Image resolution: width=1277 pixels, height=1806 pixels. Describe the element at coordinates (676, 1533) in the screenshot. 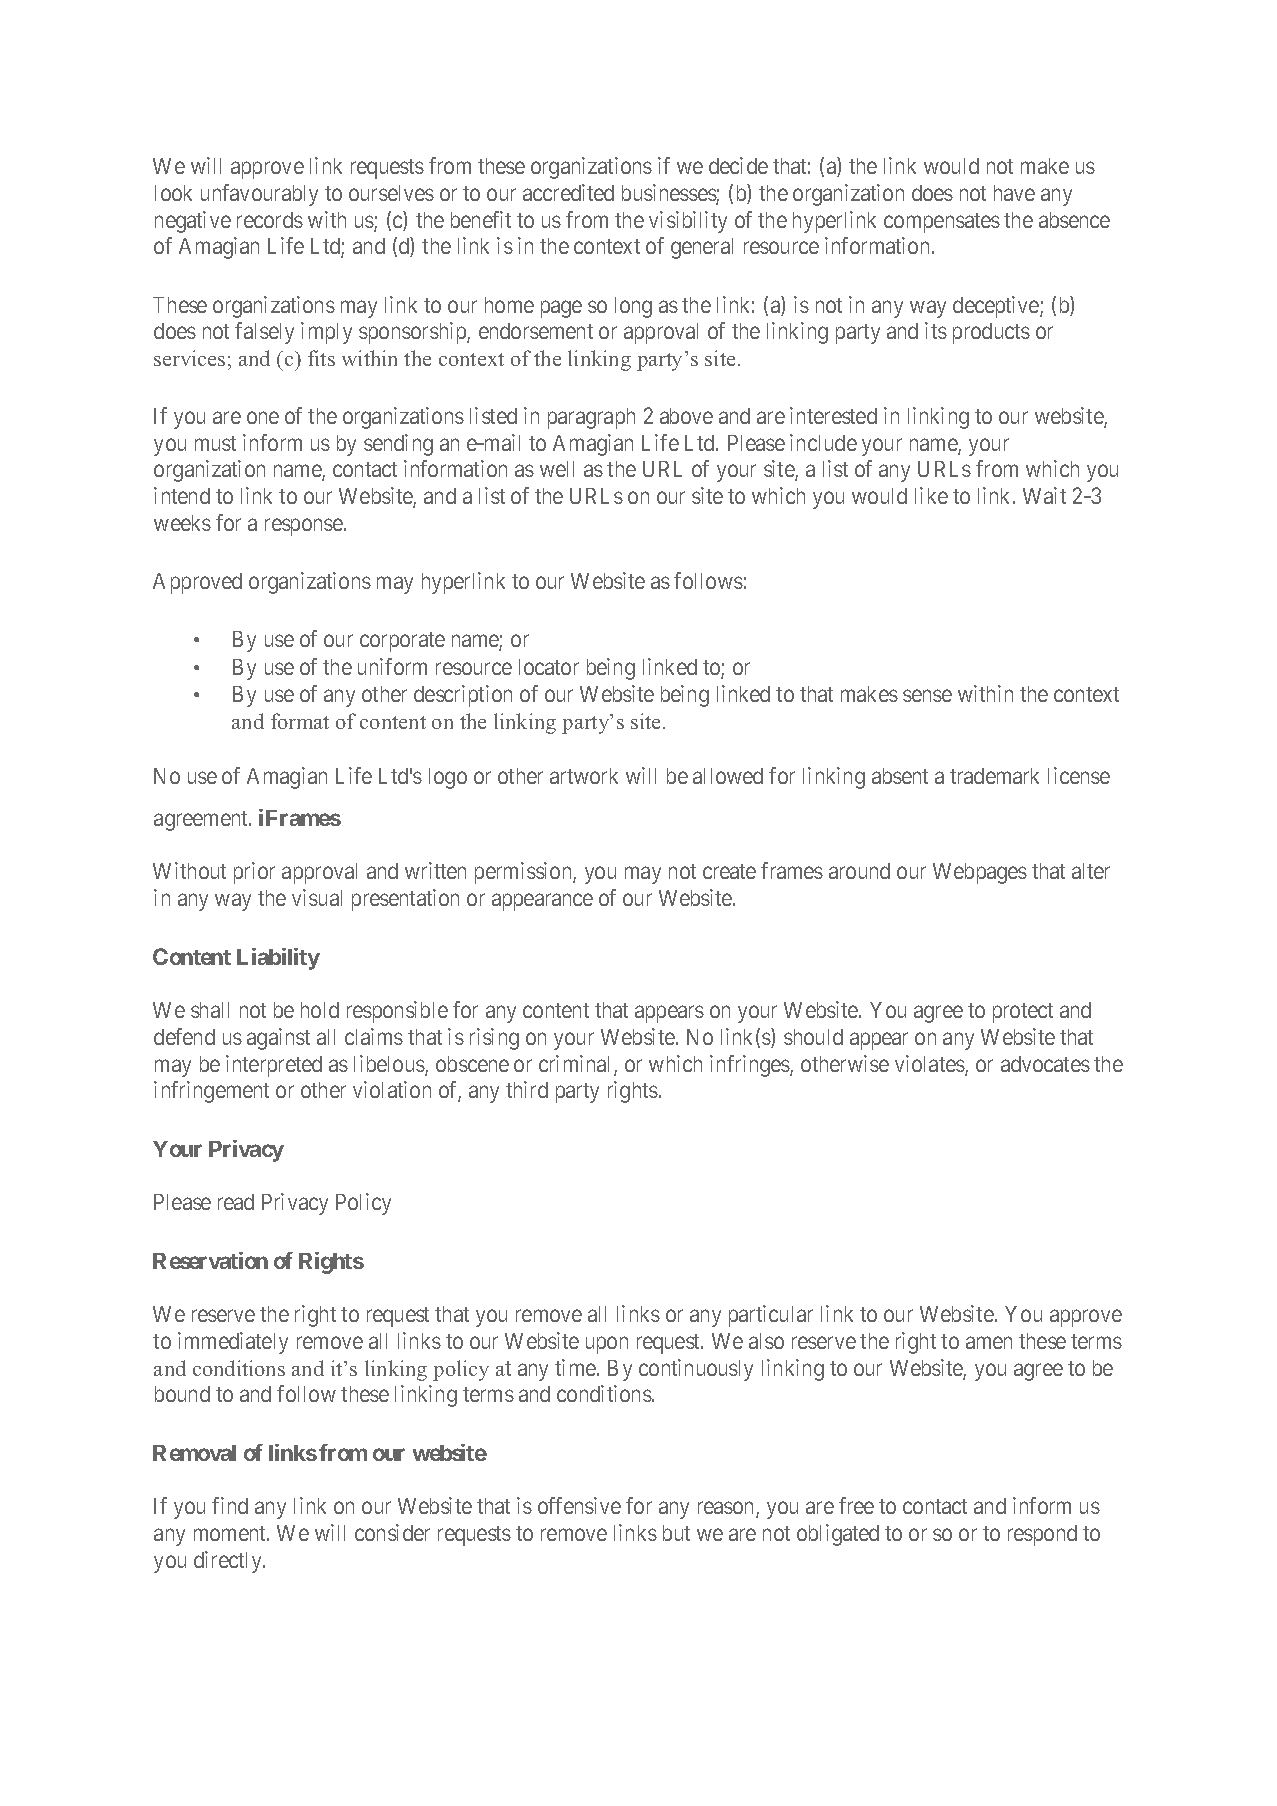

I see `but` at that location.
